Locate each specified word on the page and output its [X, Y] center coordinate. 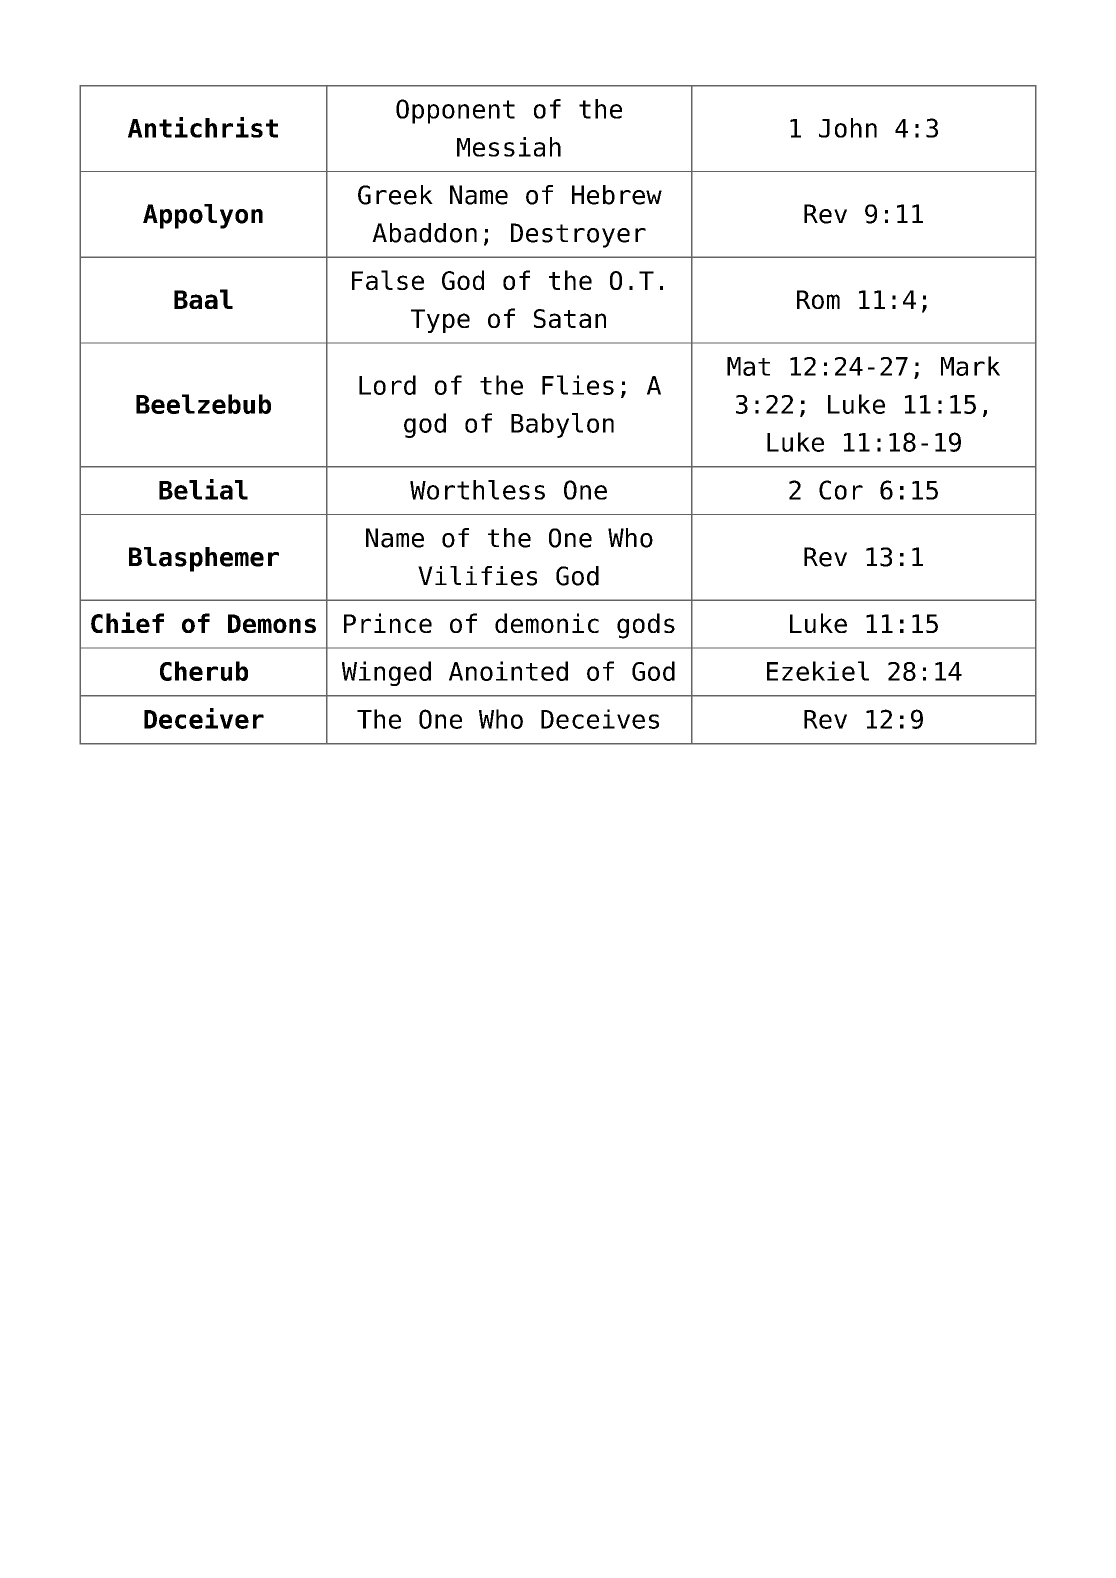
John [848, 128]
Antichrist [203, 127]
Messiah [509, 147]
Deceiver [204, 718]
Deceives [600, 719]
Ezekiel [818, 671]
